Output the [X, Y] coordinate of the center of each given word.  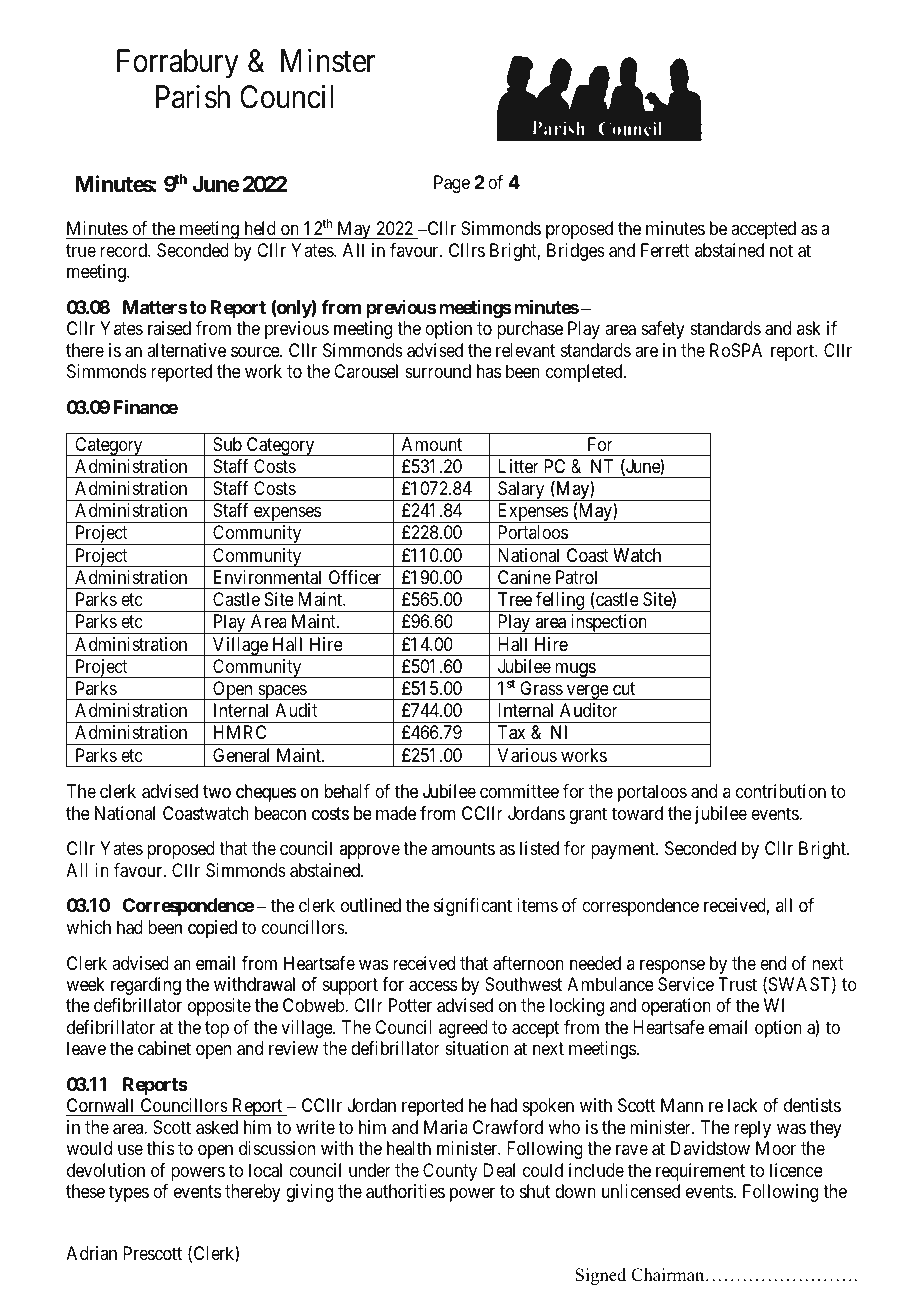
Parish [193, 97]
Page [452, 184]
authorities [405, 1191]
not [781, 250]
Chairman [669, 1275]
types [129, 1194]
